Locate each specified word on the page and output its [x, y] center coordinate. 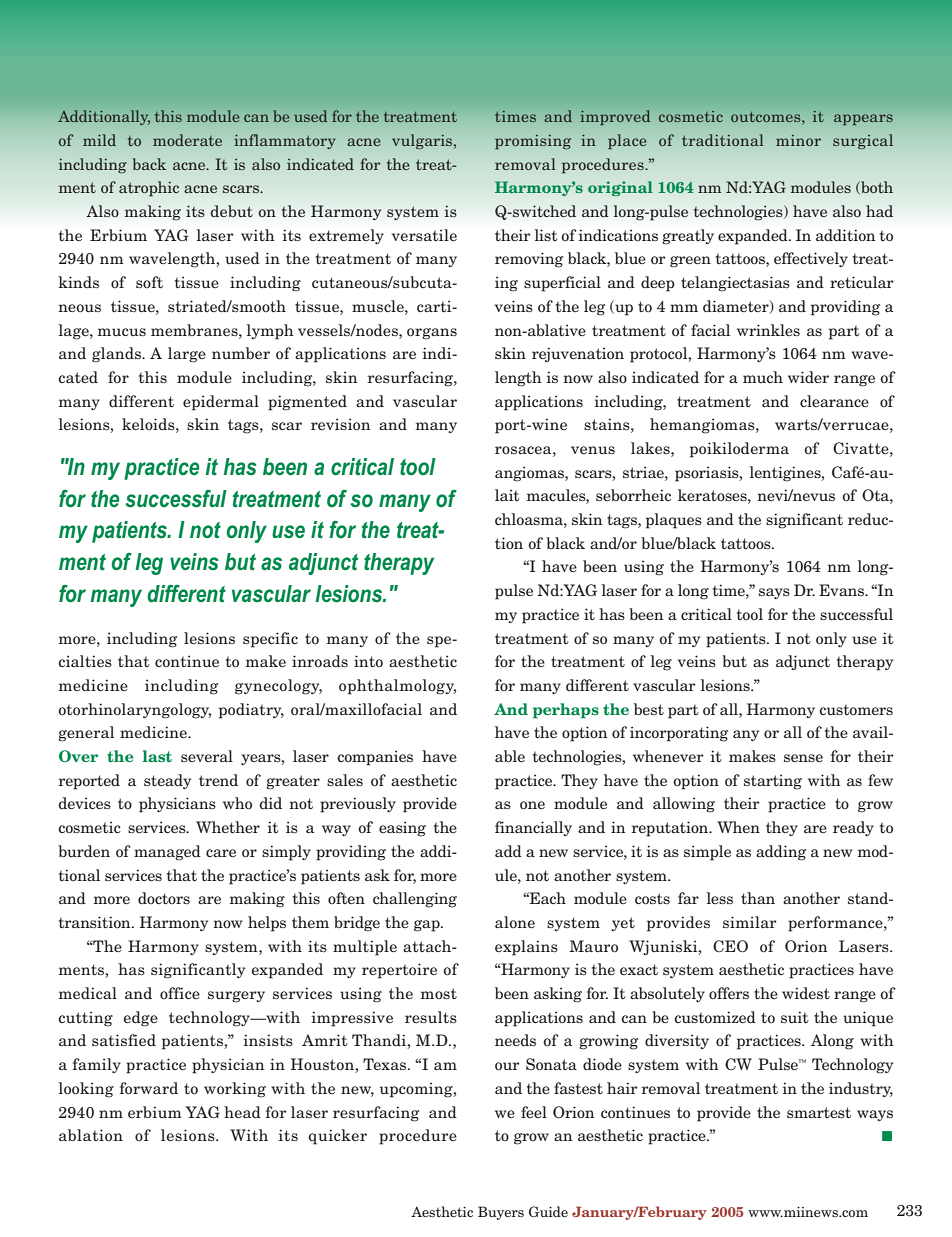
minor [798, 140]
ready [853, 828]
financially [533, 828]
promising [533, 142]
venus [593, 450]
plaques [674, 521]
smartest [819, 1113]
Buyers [501, 1213]
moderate [187, 140]
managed [167, 853]
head [242, 1112]
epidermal [221, 403]
